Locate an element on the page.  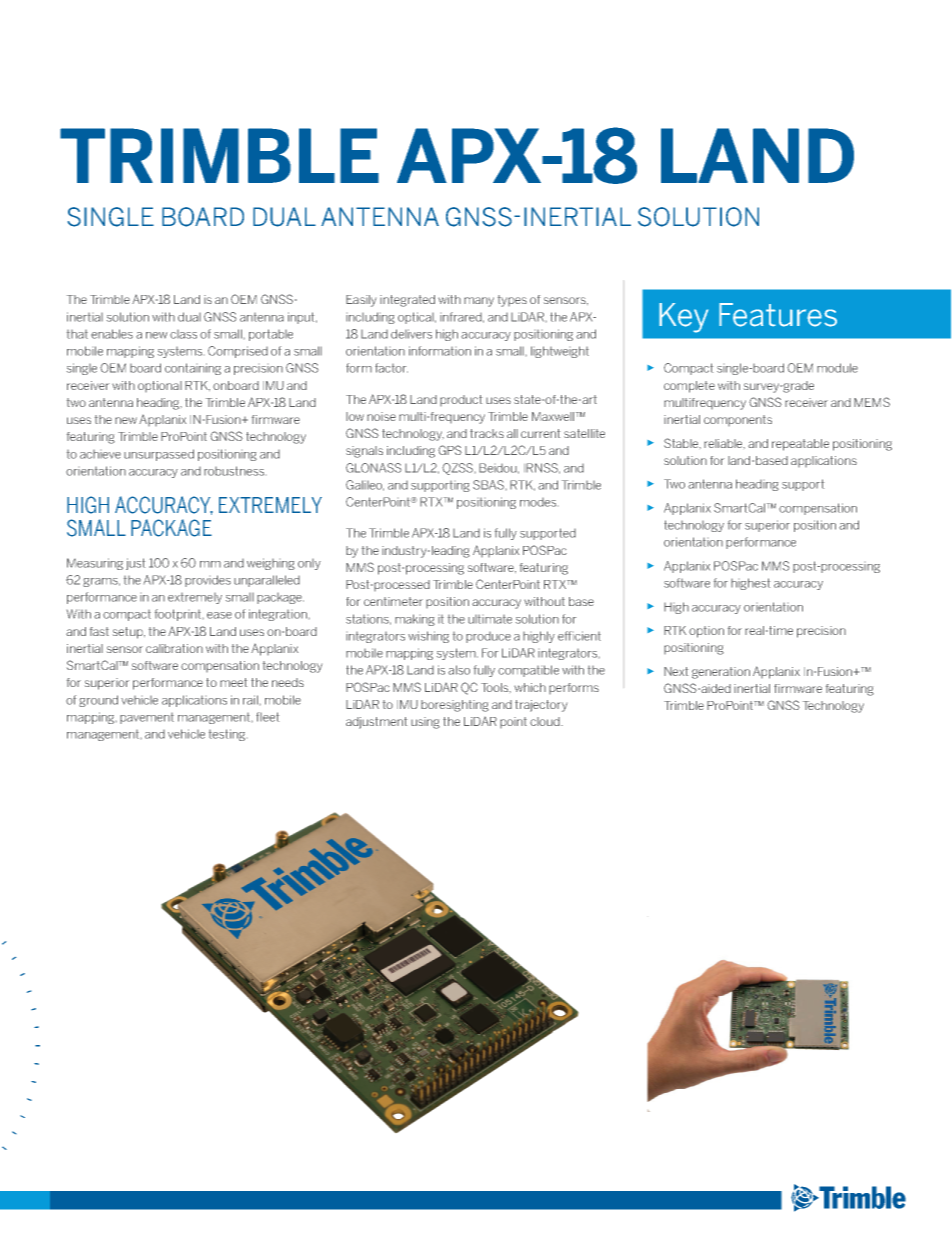
using is located at coordinates (425, 723).
